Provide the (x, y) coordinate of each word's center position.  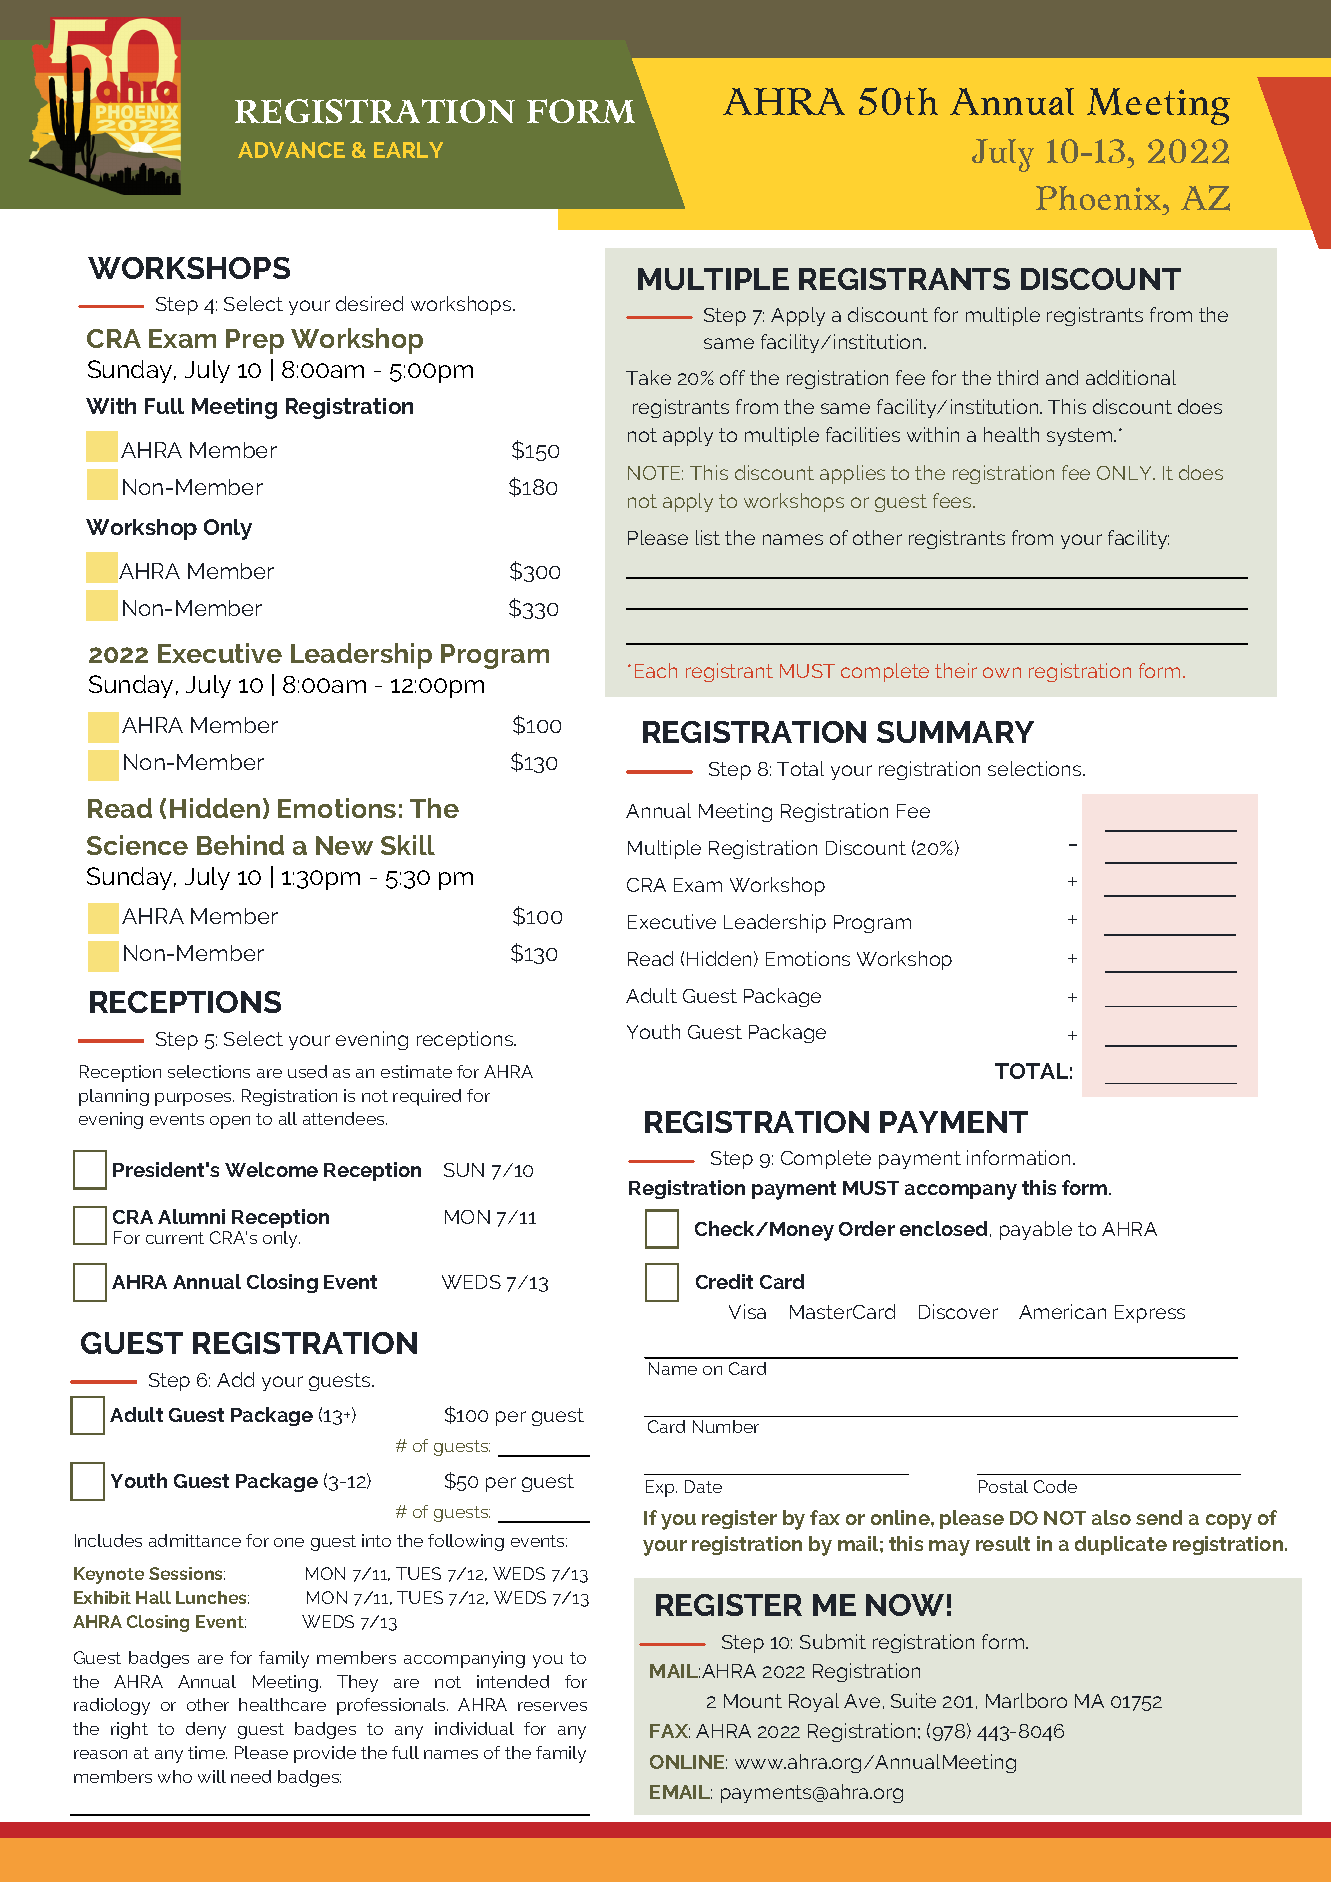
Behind (240, 845)
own (1002, 672)
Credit (724, 1281)
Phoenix (1100, 198)
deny (206, 1730)
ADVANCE (291, 150)
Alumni (191, 1216)
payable (1036, 1230)
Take (648, 377)
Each (656, 670)
